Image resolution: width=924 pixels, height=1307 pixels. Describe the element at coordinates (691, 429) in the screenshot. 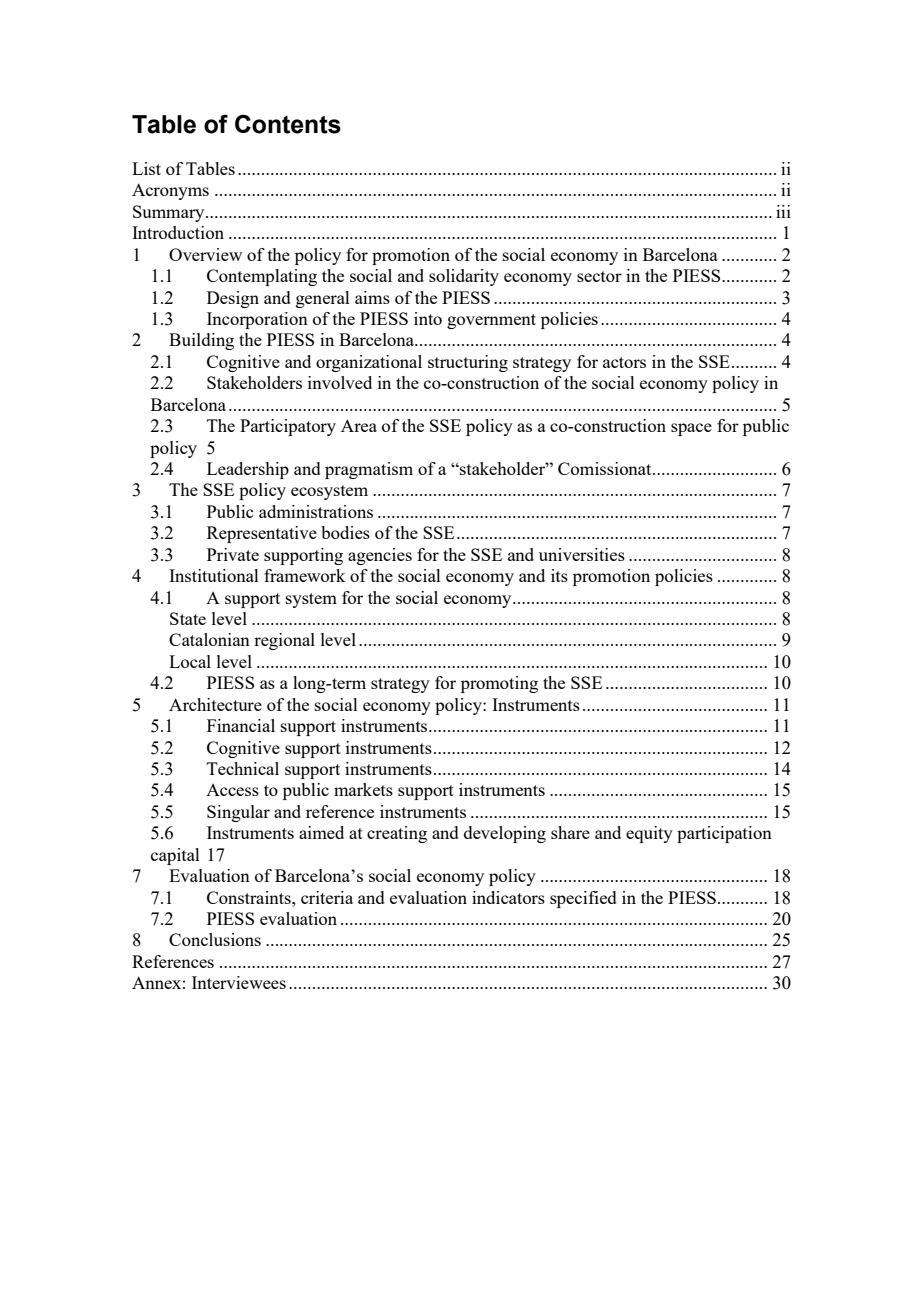

I see `space` at that location.
